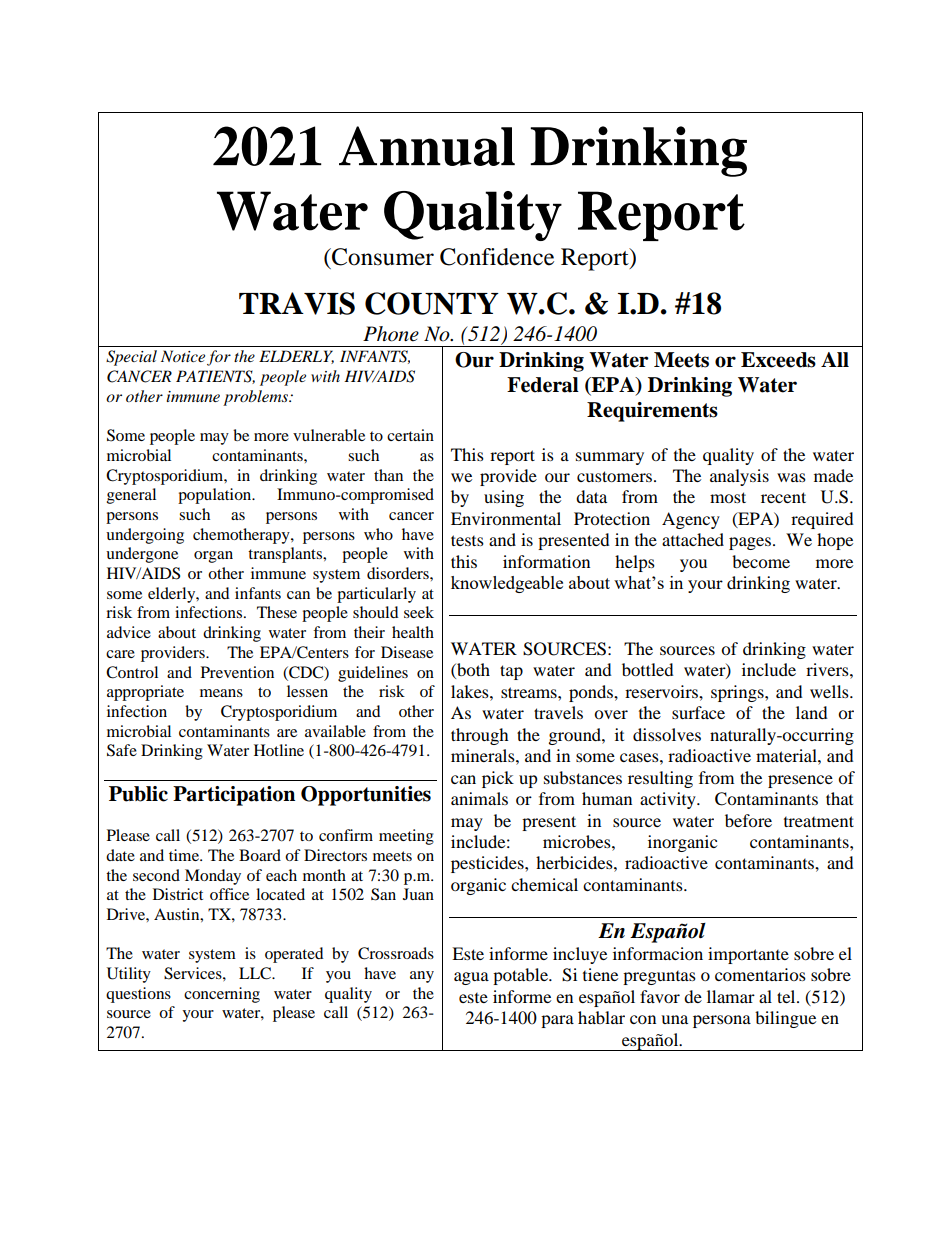 Image resolution: width=952 pixels, height=1233 pixels. What do you see at coordinates (382, 257) in the screenshot?
I see `Consumer` at bounding box center [382, 257].
